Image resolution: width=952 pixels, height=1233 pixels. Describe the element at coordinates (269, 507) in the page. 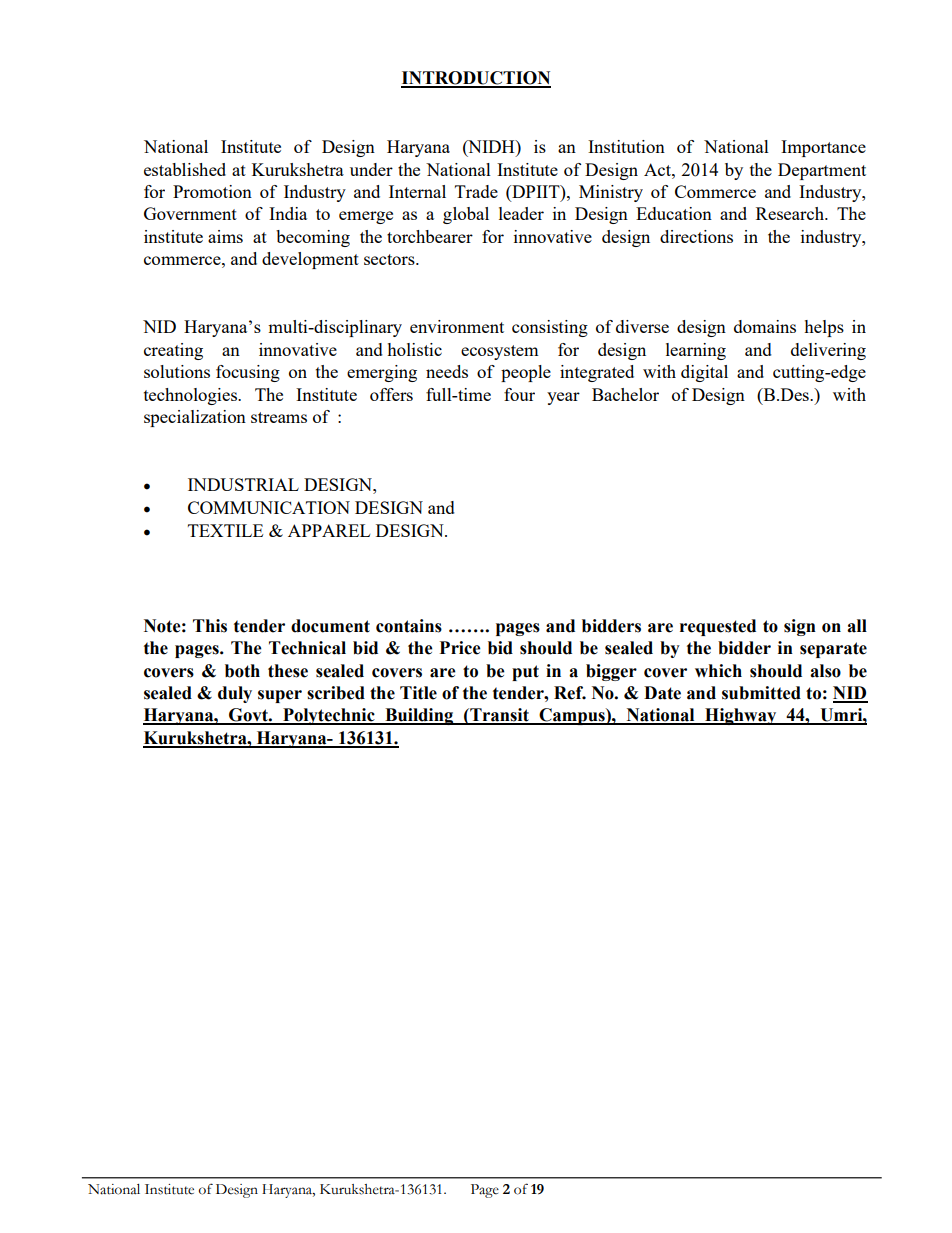

I see `COMMUNICATION` at that location.
